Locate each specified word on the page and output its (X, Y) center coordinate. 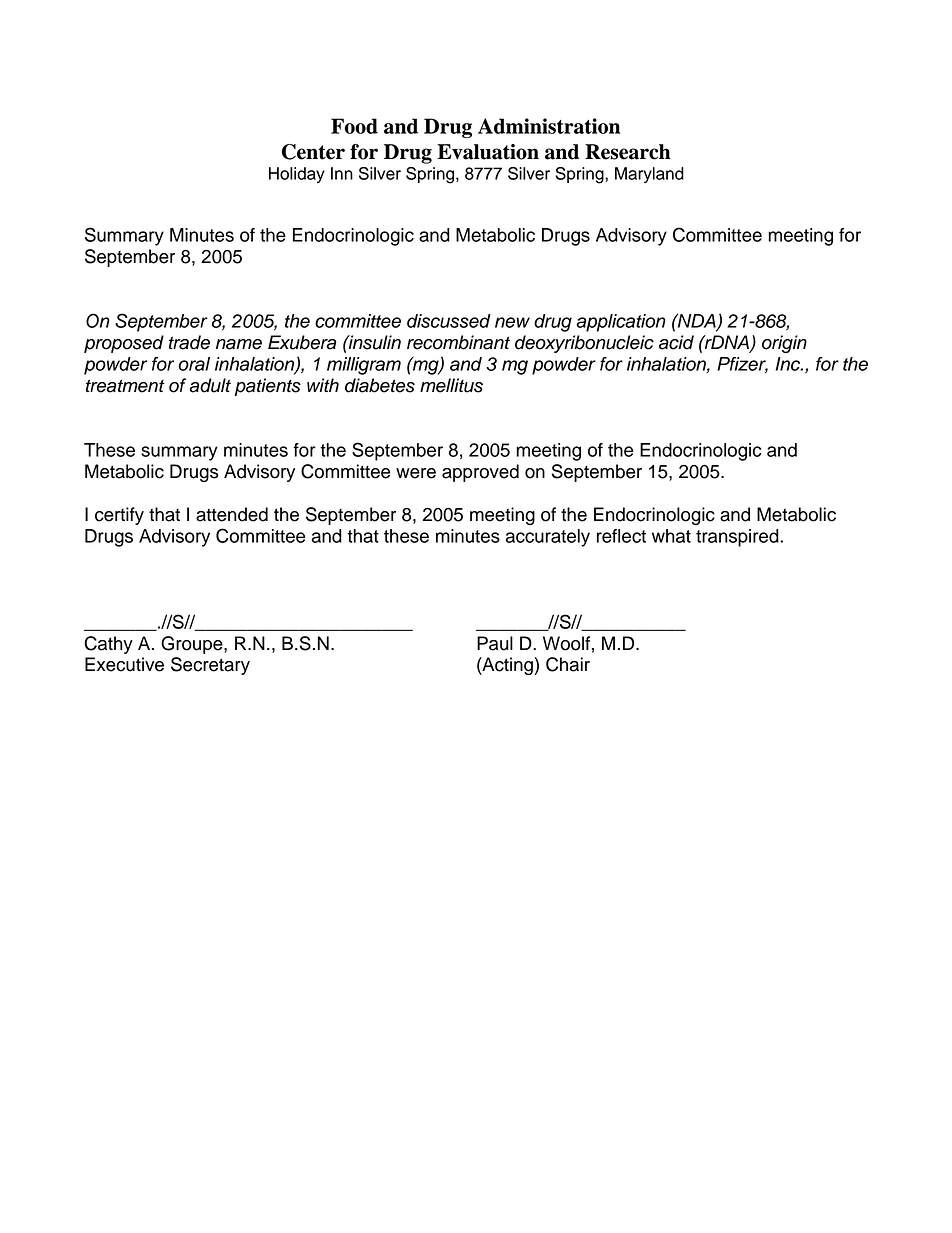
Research (628, 152)
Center (313, 152)
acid (676, 342)
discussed (449, 321)
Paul (495, 643)
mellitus (451, 385)
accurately (548, 538)
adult (210, 385)
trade (189, 342)
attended (232, 514)
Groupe (193, 645)
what (671, 536)
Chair (568, 664)
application (621, 323)
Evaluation (488, 152)
